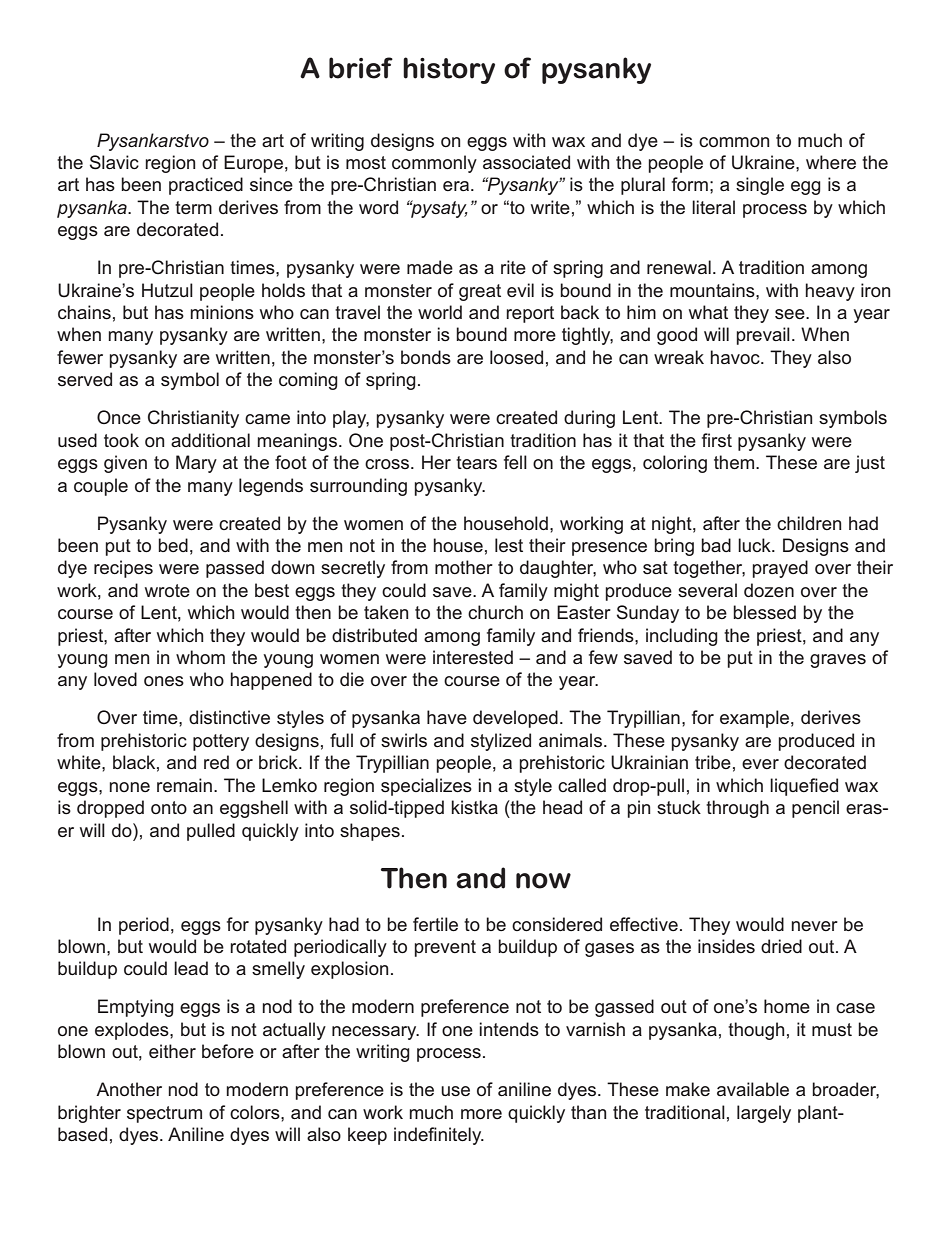  What do you see at coordinates (831, 162) in the page?
I see `where` at bounding box center [831, 162].
